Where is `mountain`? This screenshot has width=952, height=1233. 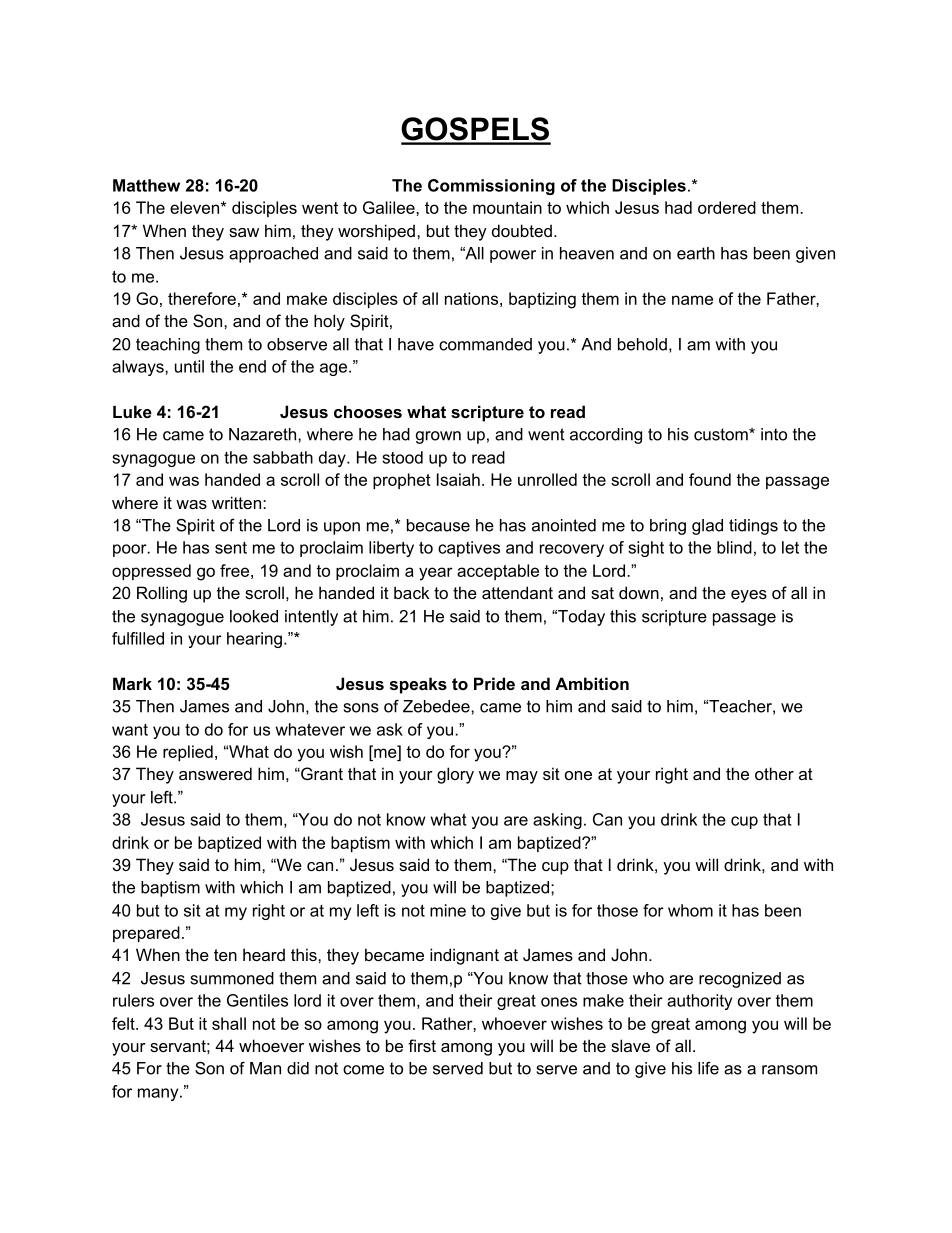
mountain is located at coordinates (507, 207).
